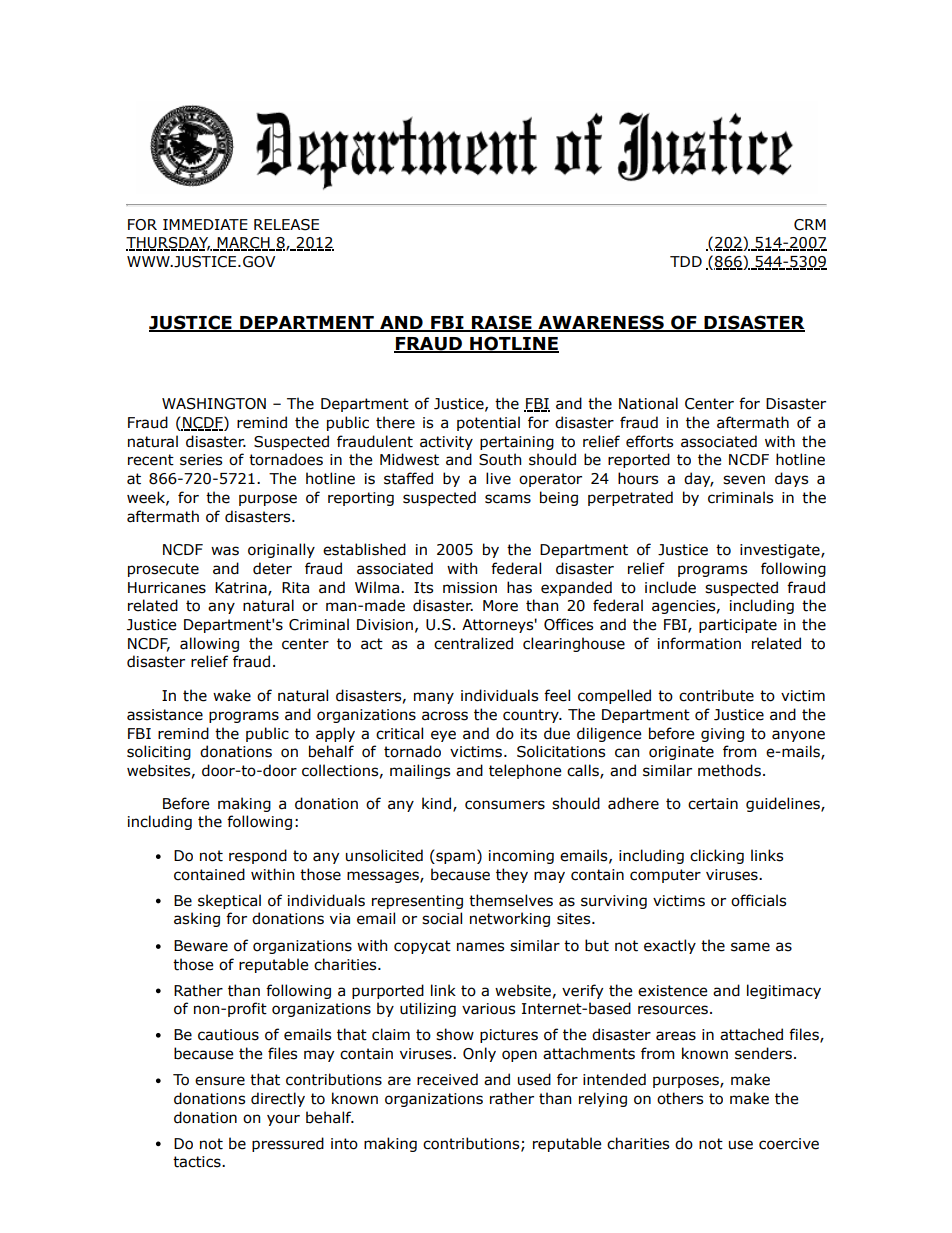  I want to click on skeptical, so click(229, 901).
